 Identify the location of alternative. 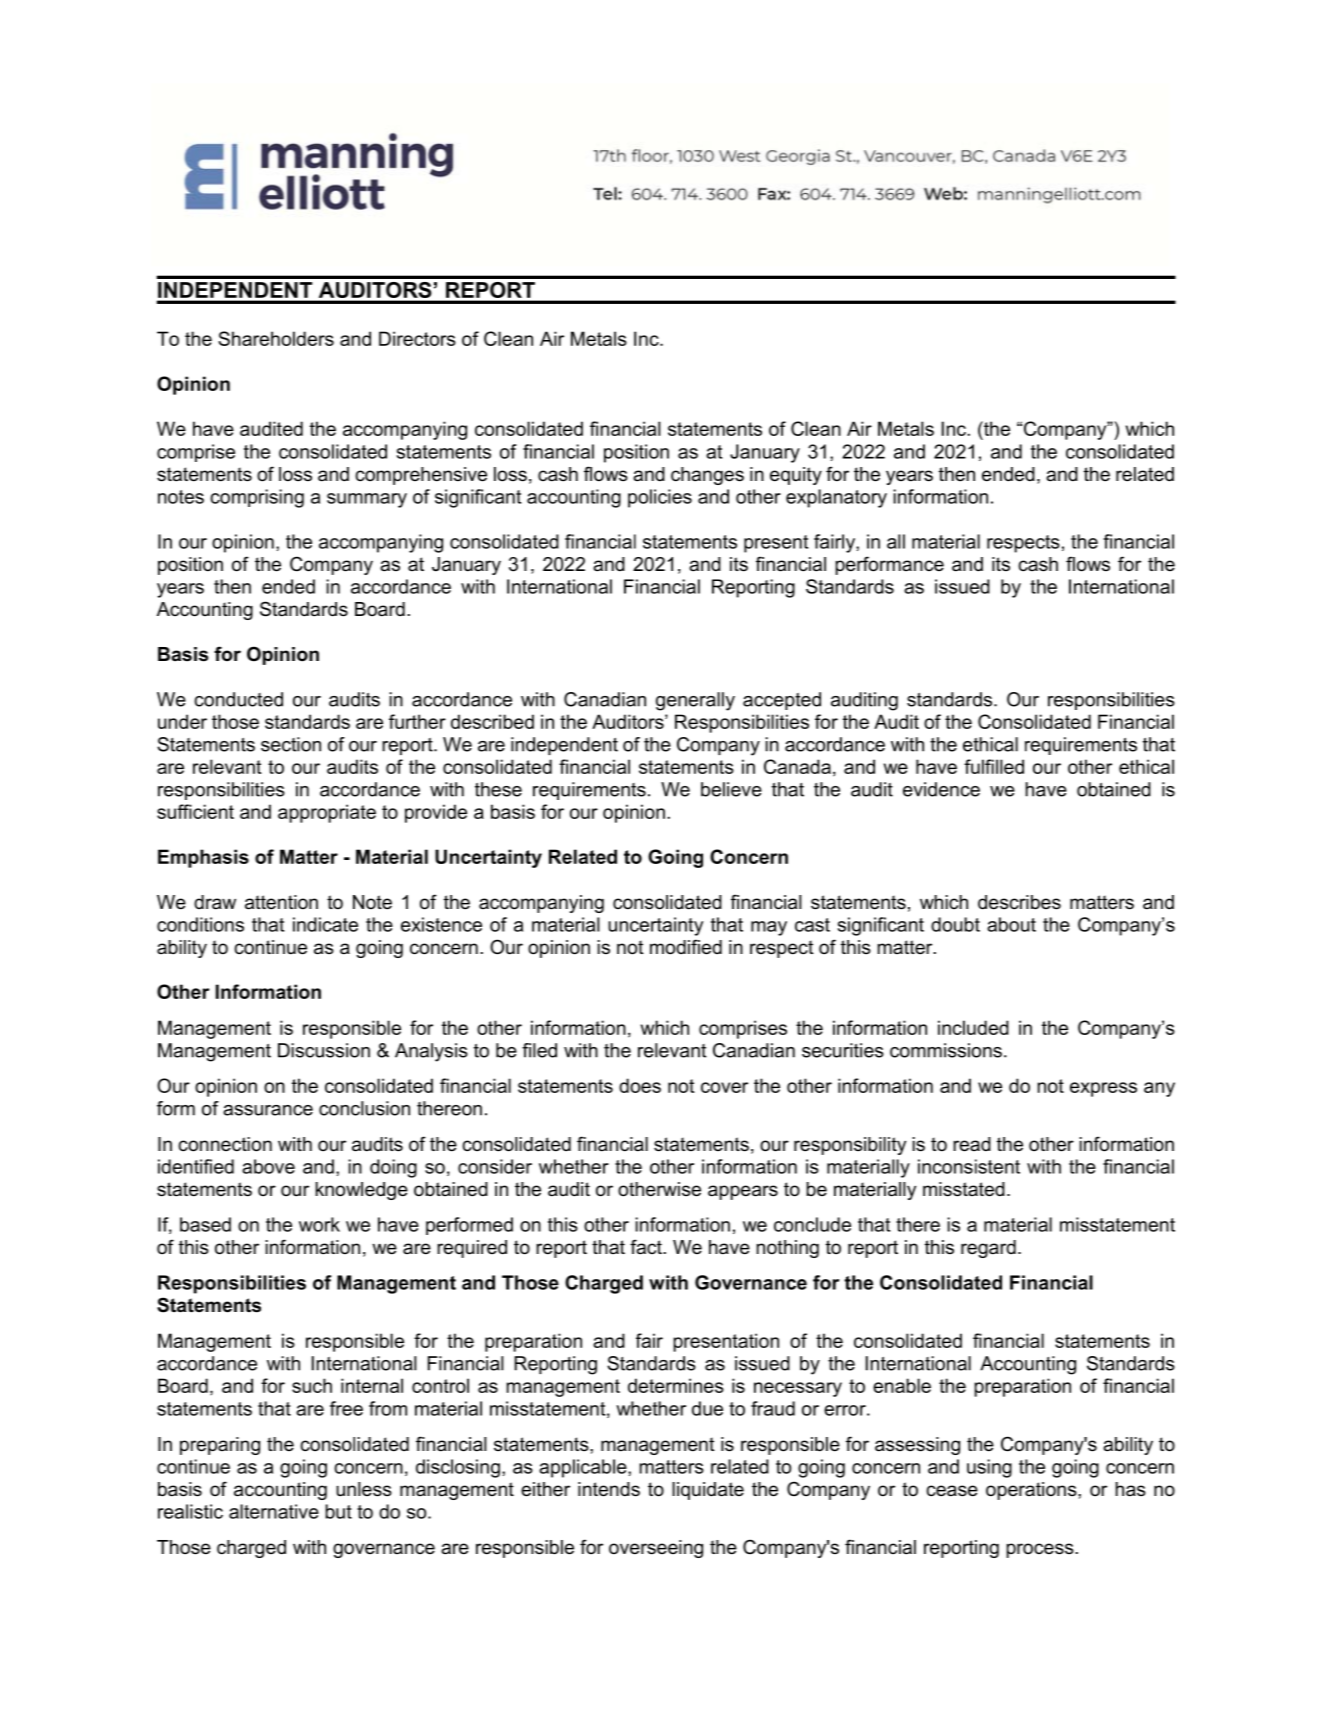
(274, 1511).
